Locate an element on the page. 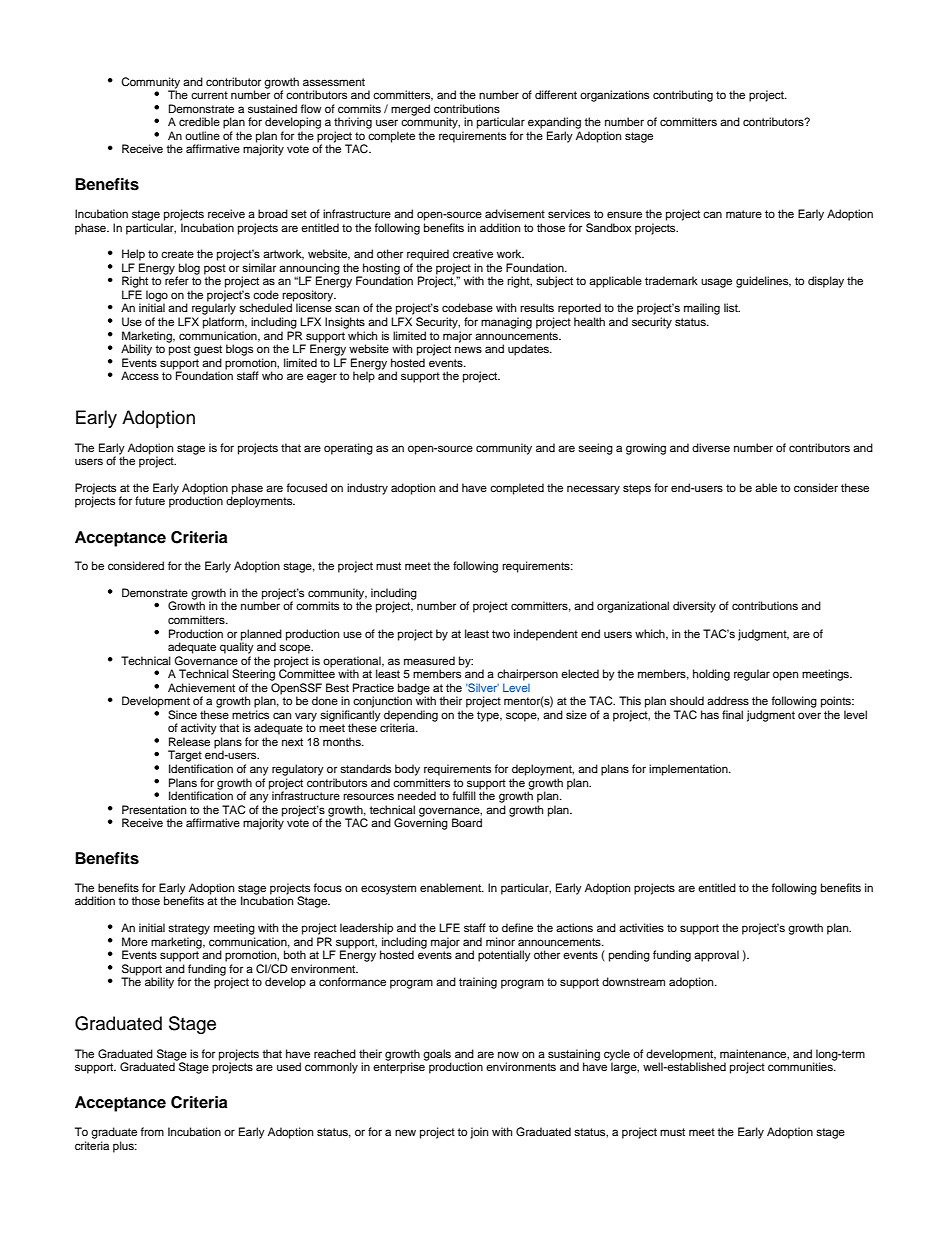 The image size is (952, 1233). fulfill is located at coordinates (464, 795).
